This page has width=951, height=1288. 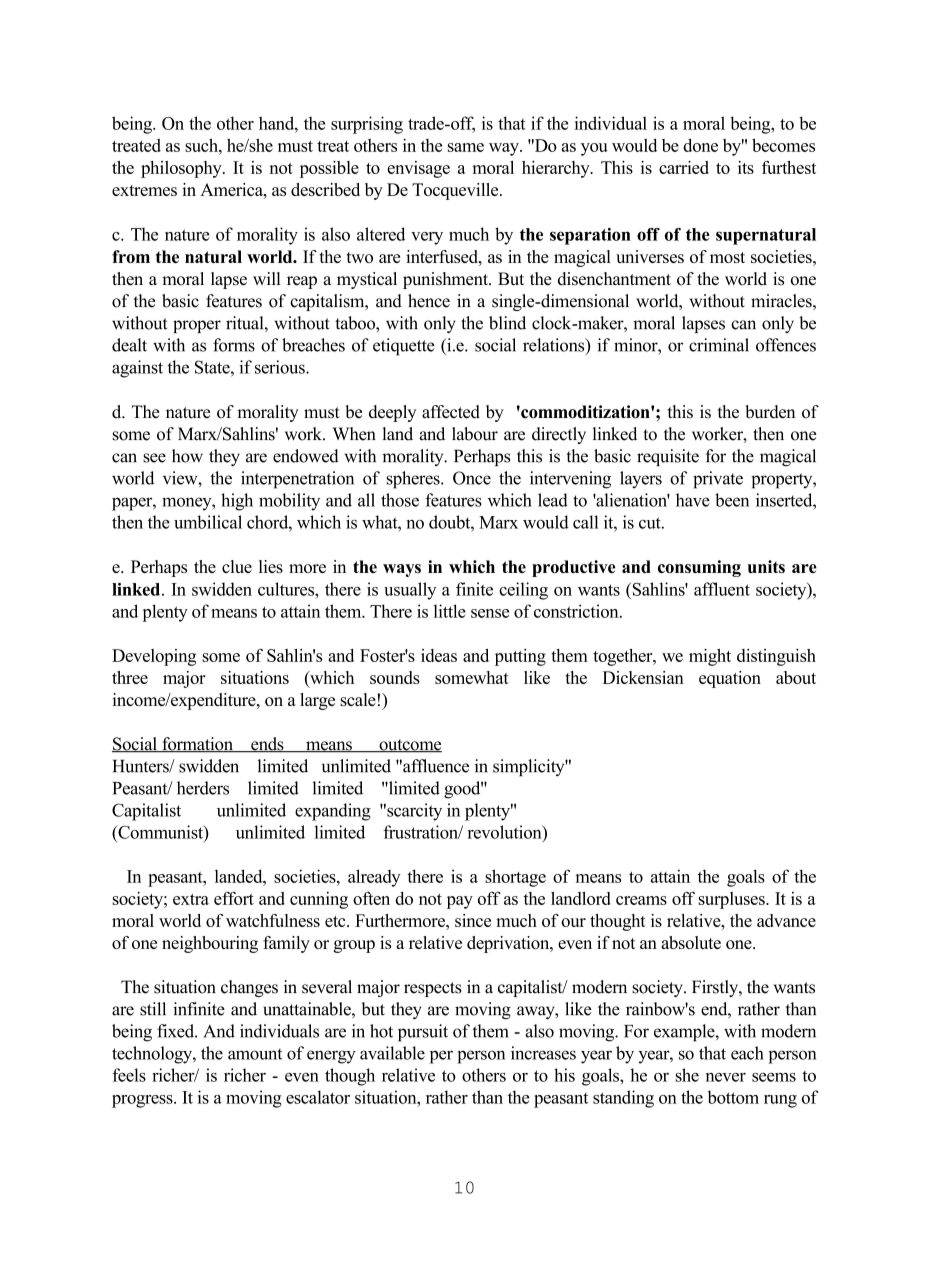 I want to click on same, so click(x=466, y=147).
